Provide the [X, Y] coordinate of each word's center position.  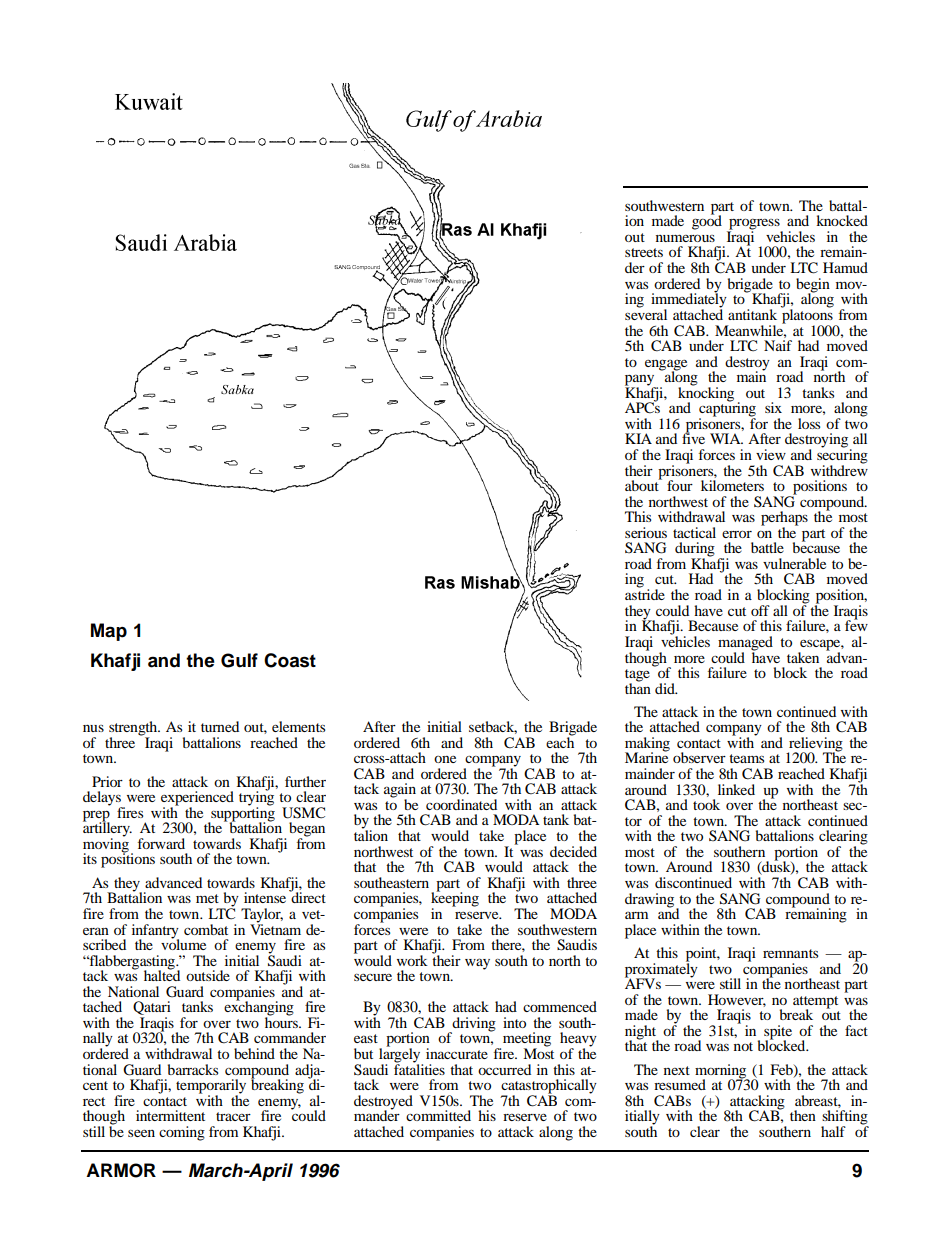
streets [644, 252]
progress [754, 225]
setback [493, 727]
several [646, 313]
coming [182, 1133]
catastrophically [549, 1087]
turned [220, 726]
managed [745, 644]
